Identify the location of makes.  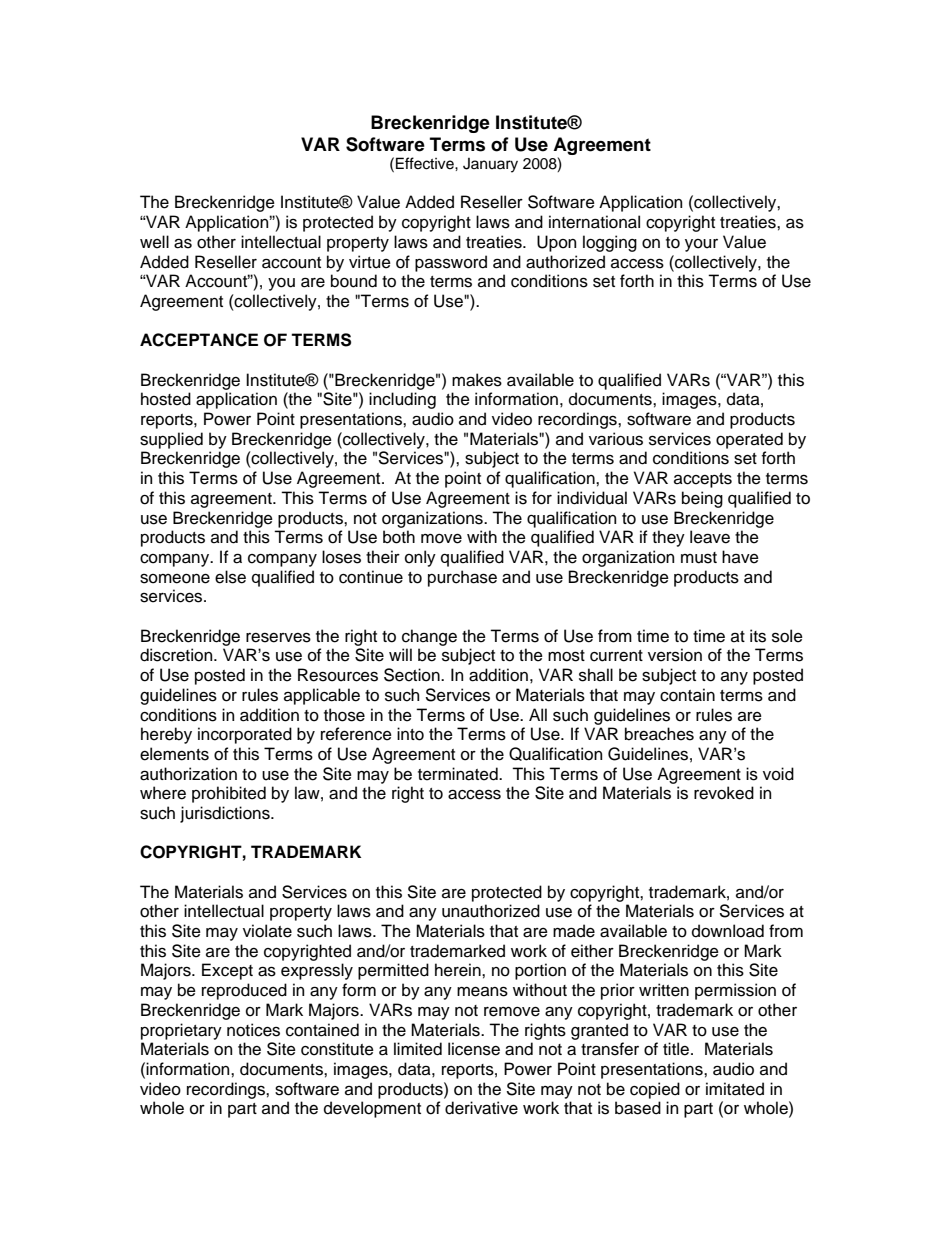
(477, 380).
